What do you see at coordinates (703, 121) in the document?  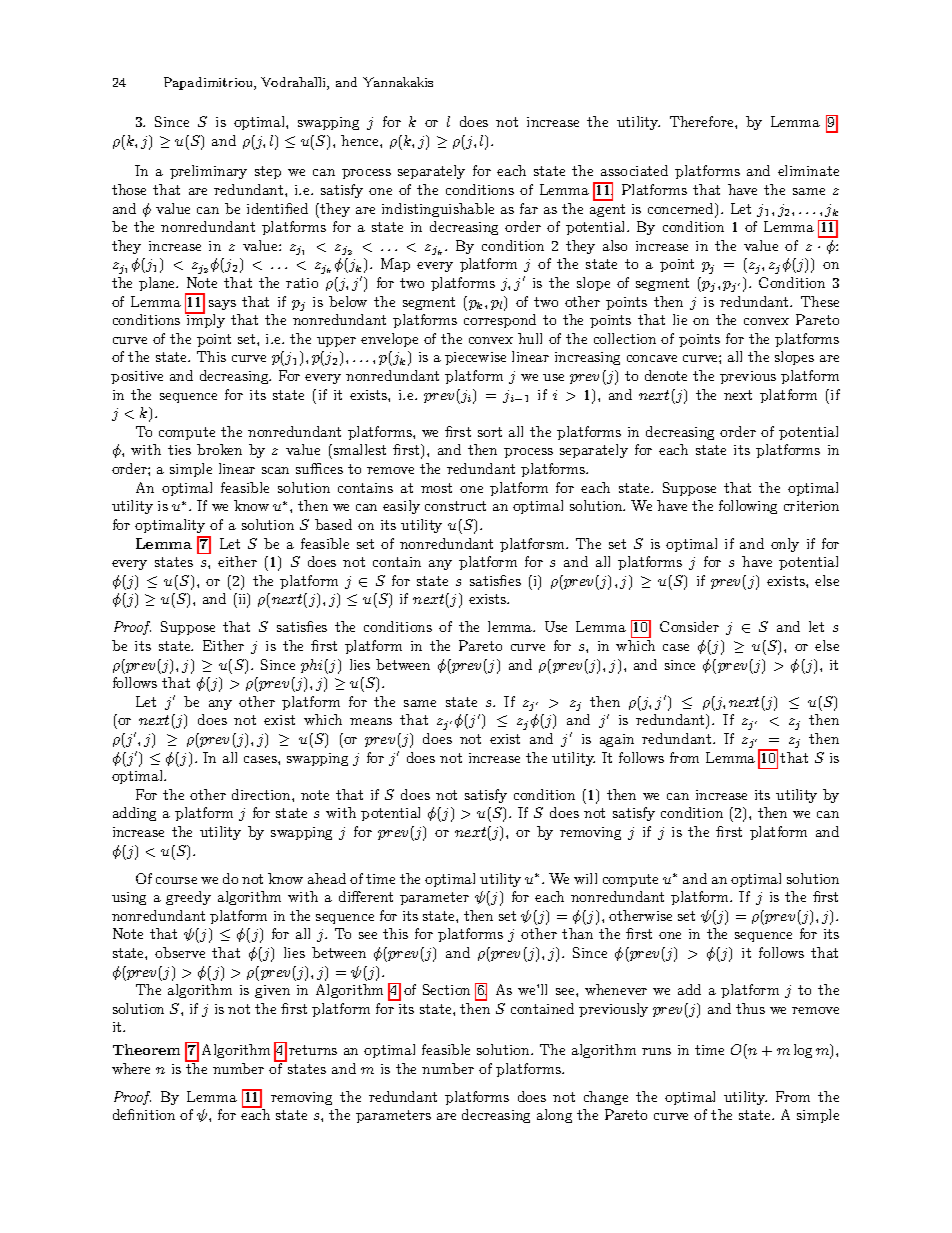 I see `Therefore` at bounding box center [703, 121].
